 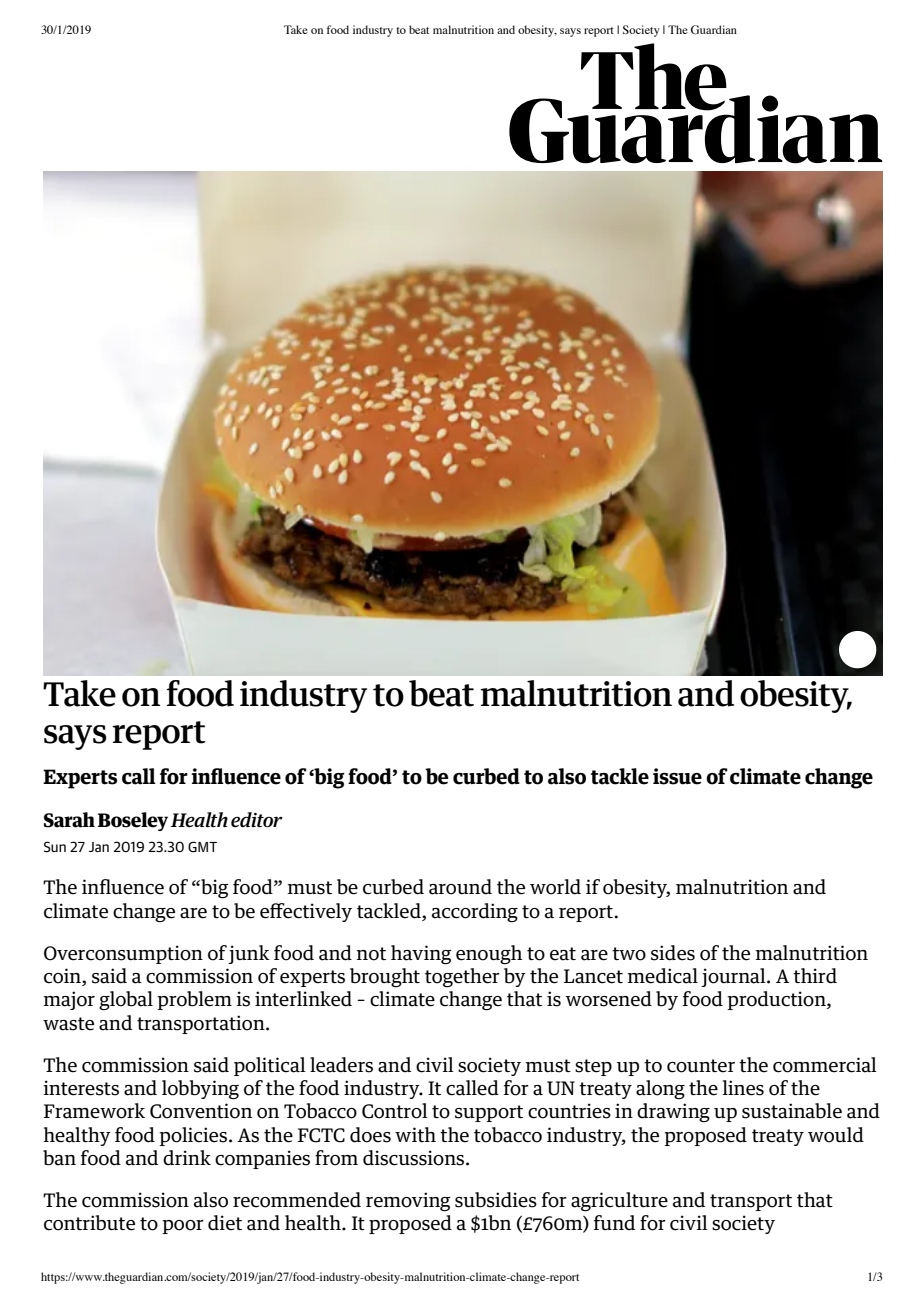 What do you see at coordinates (126, 1001) in the screenshot?
I see `global` at bounding box center [126, 1001].
